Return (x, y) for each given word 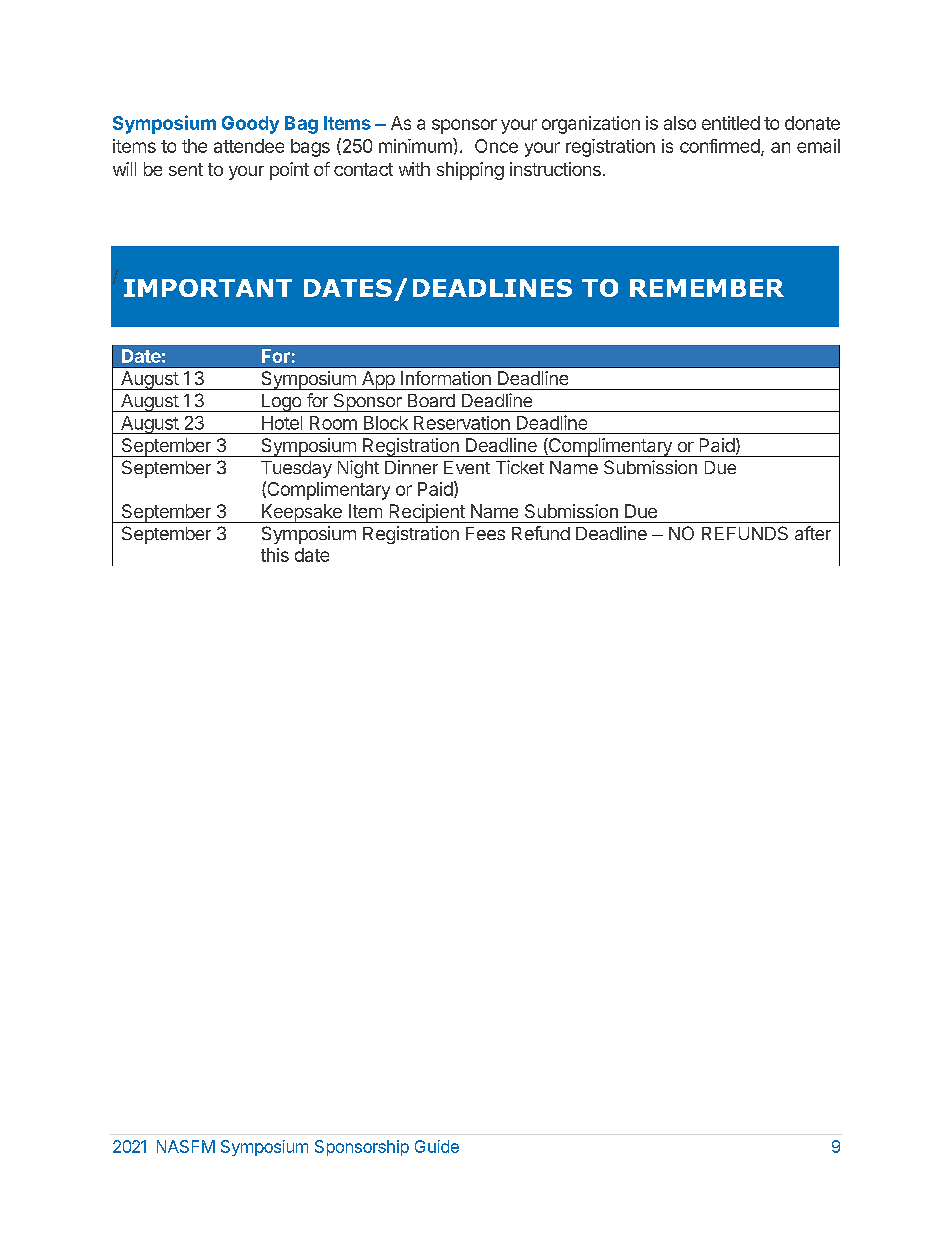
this (275, 555)
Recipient (427, 513)
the (194, 146)
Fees (485, 533)
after (813, 533)
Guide (437, 1146)
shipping (470, 171)
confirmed (720, 146)
